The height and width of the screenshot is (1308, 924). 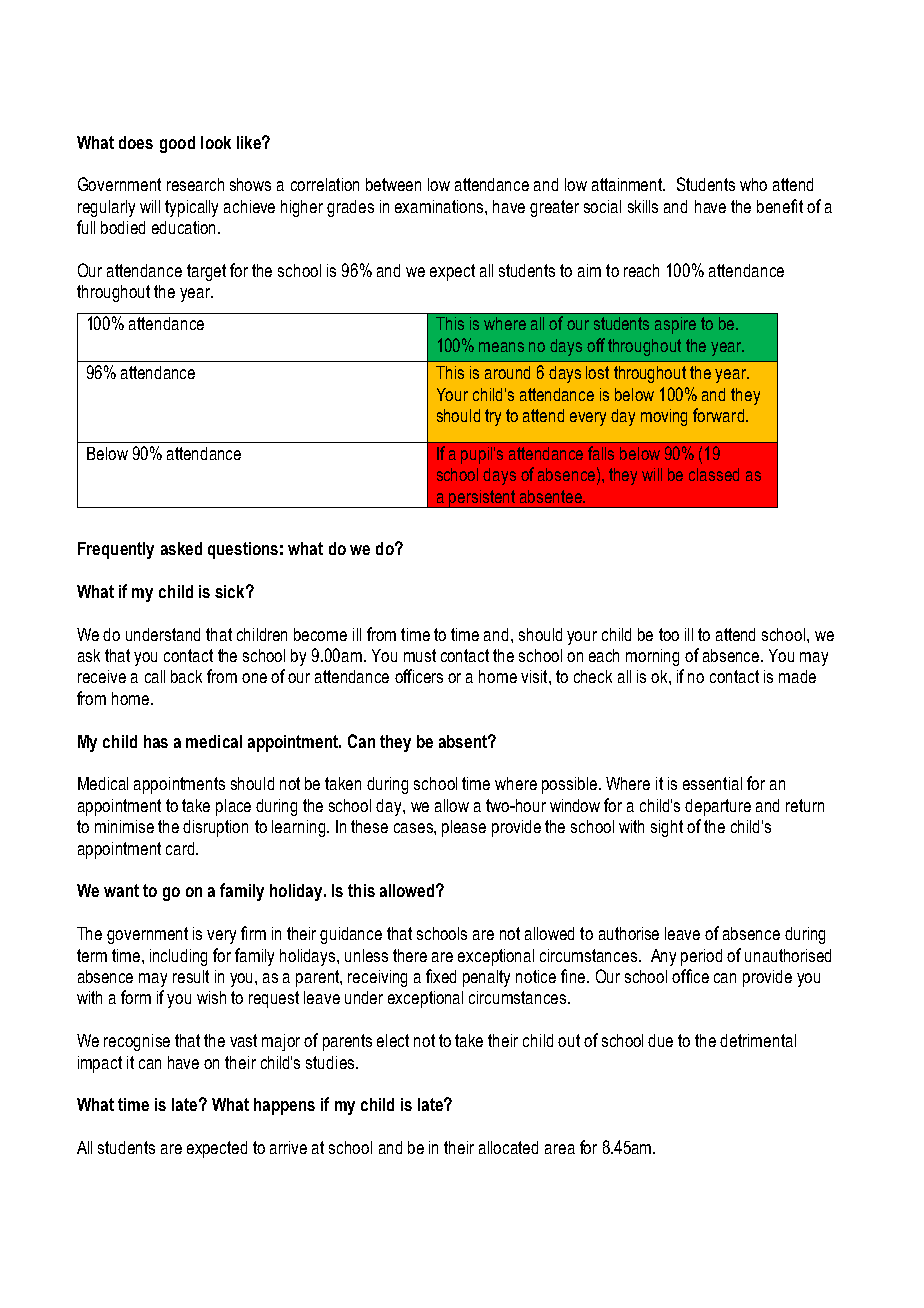 I want to click on impact, so click(x=100, y=1064).
